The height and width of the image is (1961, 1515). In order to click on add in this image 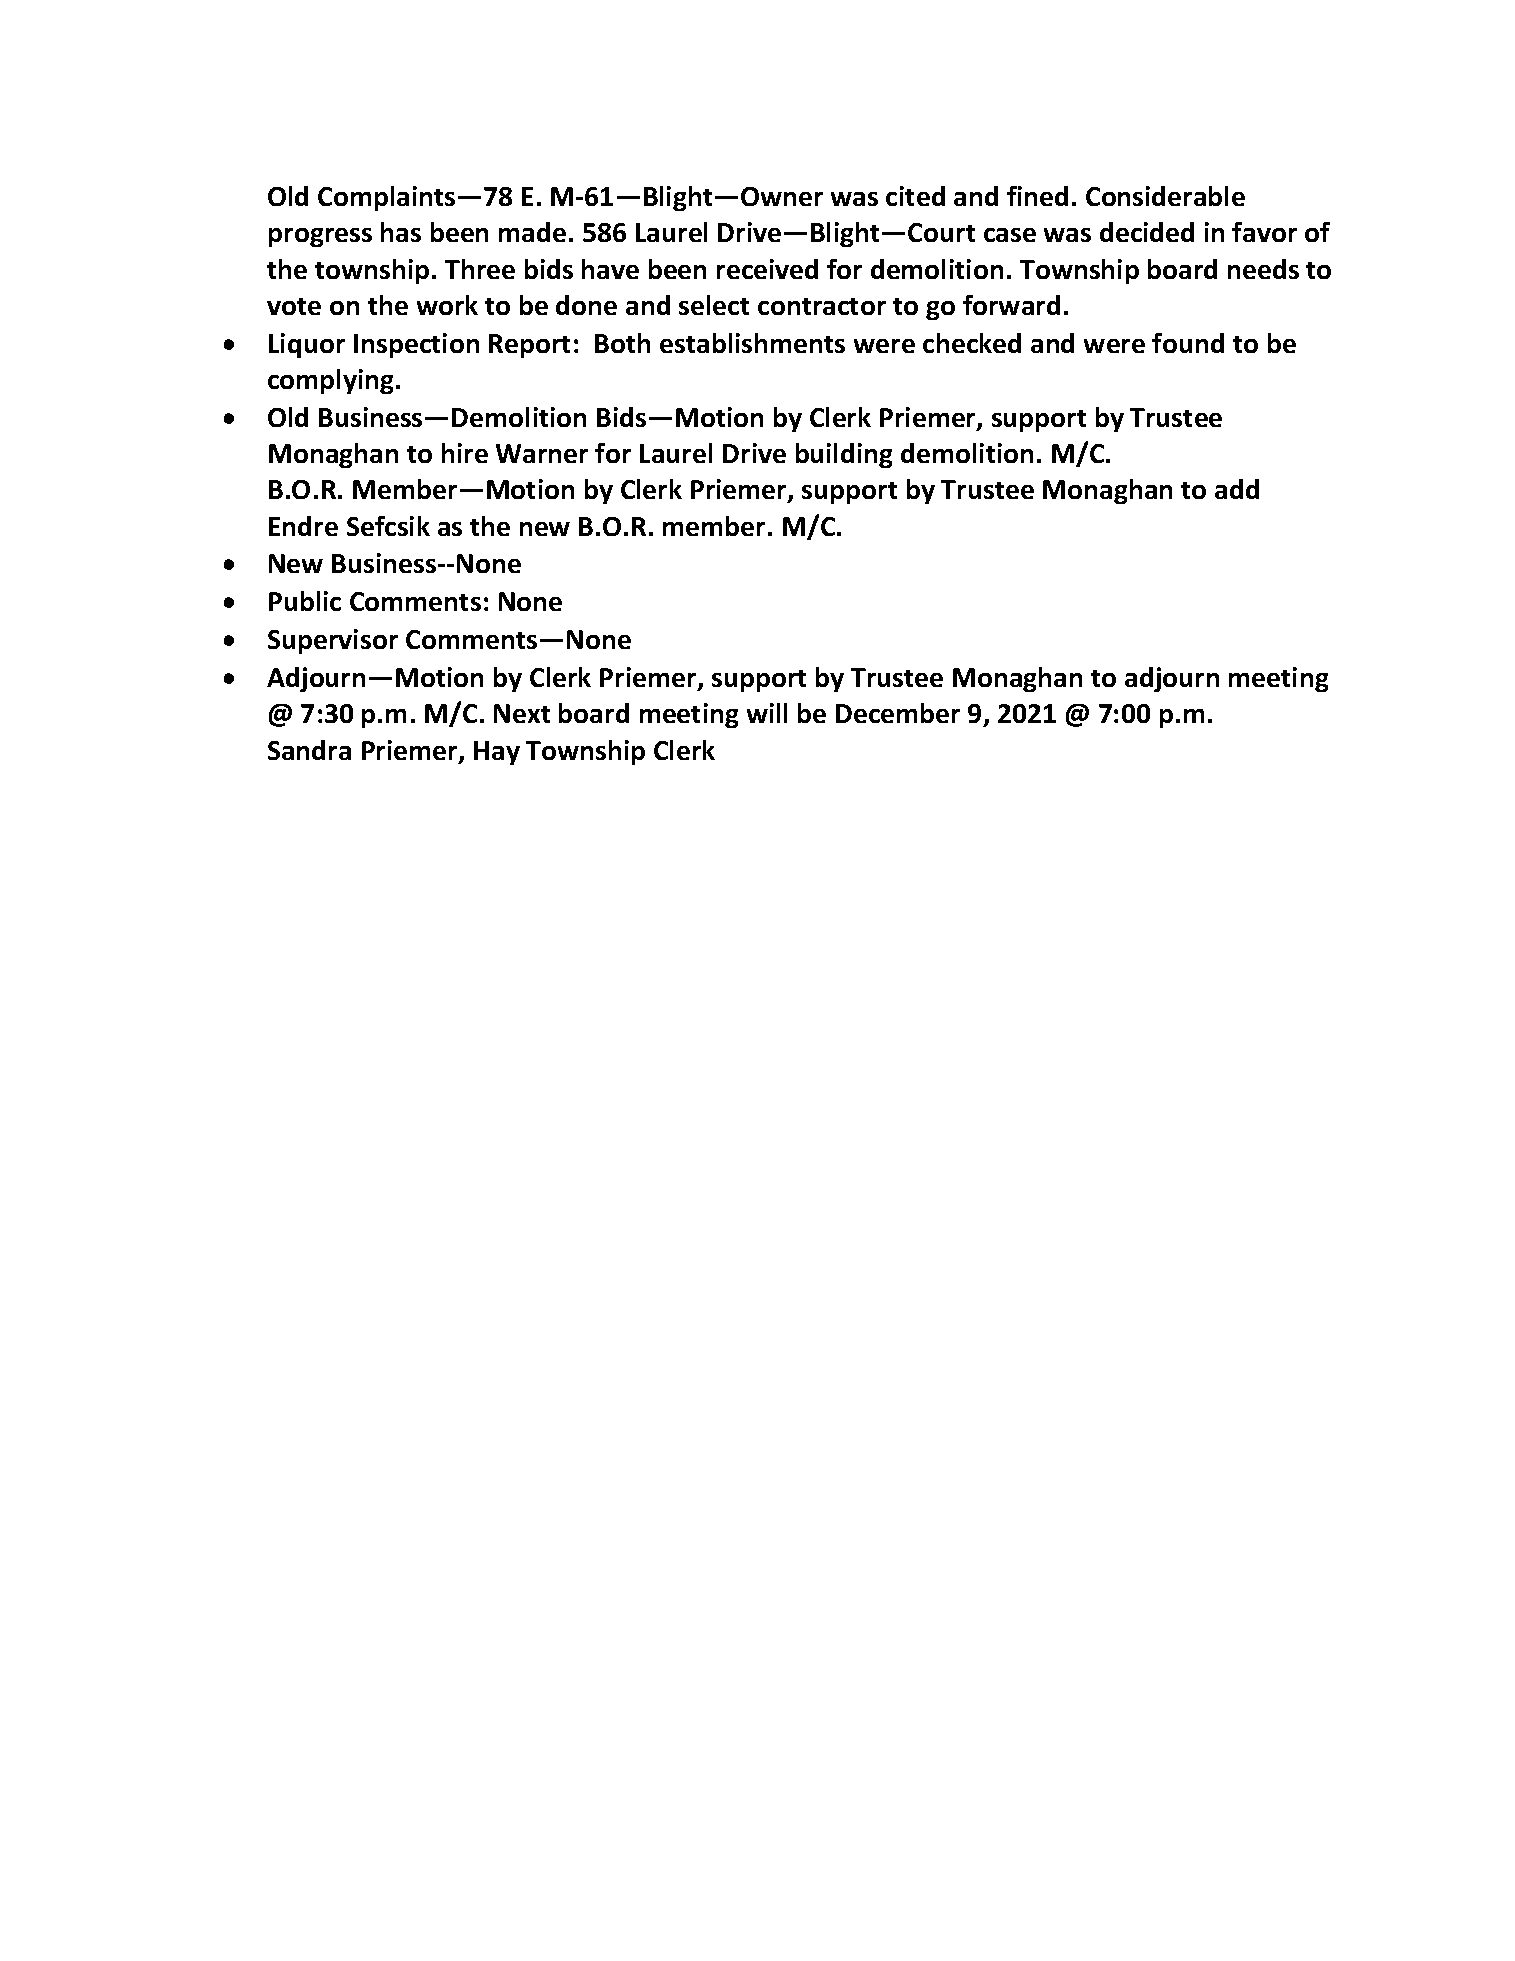, I will do `click(1237, 489)`.
